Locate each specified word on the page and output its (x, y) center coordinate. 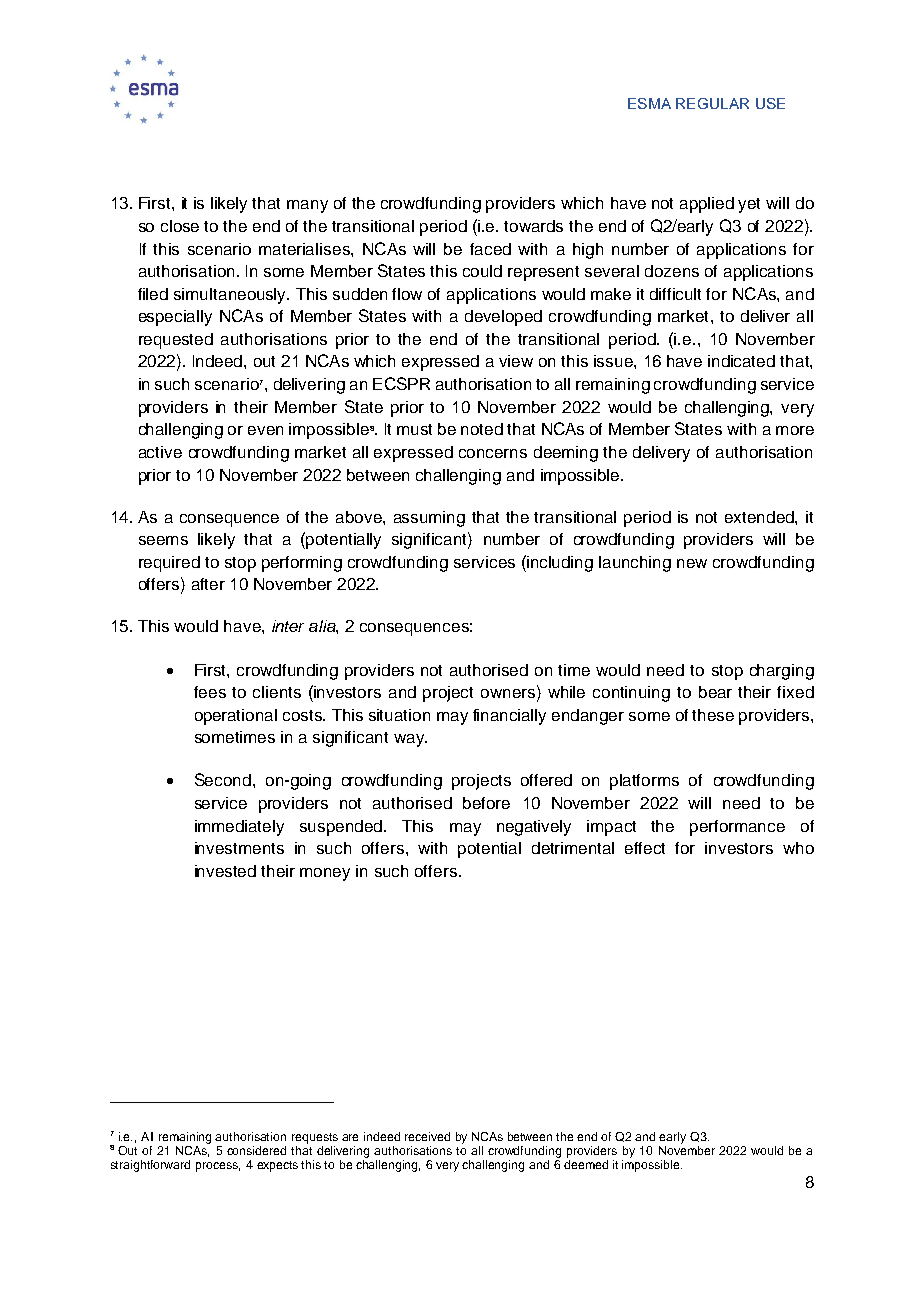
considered (256, 1150)
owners (509, 693)
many (307, 206)
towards (533, 226)
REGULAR (712, 103)
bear (715, 692)
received (427, 1136)
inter (288, 626)
